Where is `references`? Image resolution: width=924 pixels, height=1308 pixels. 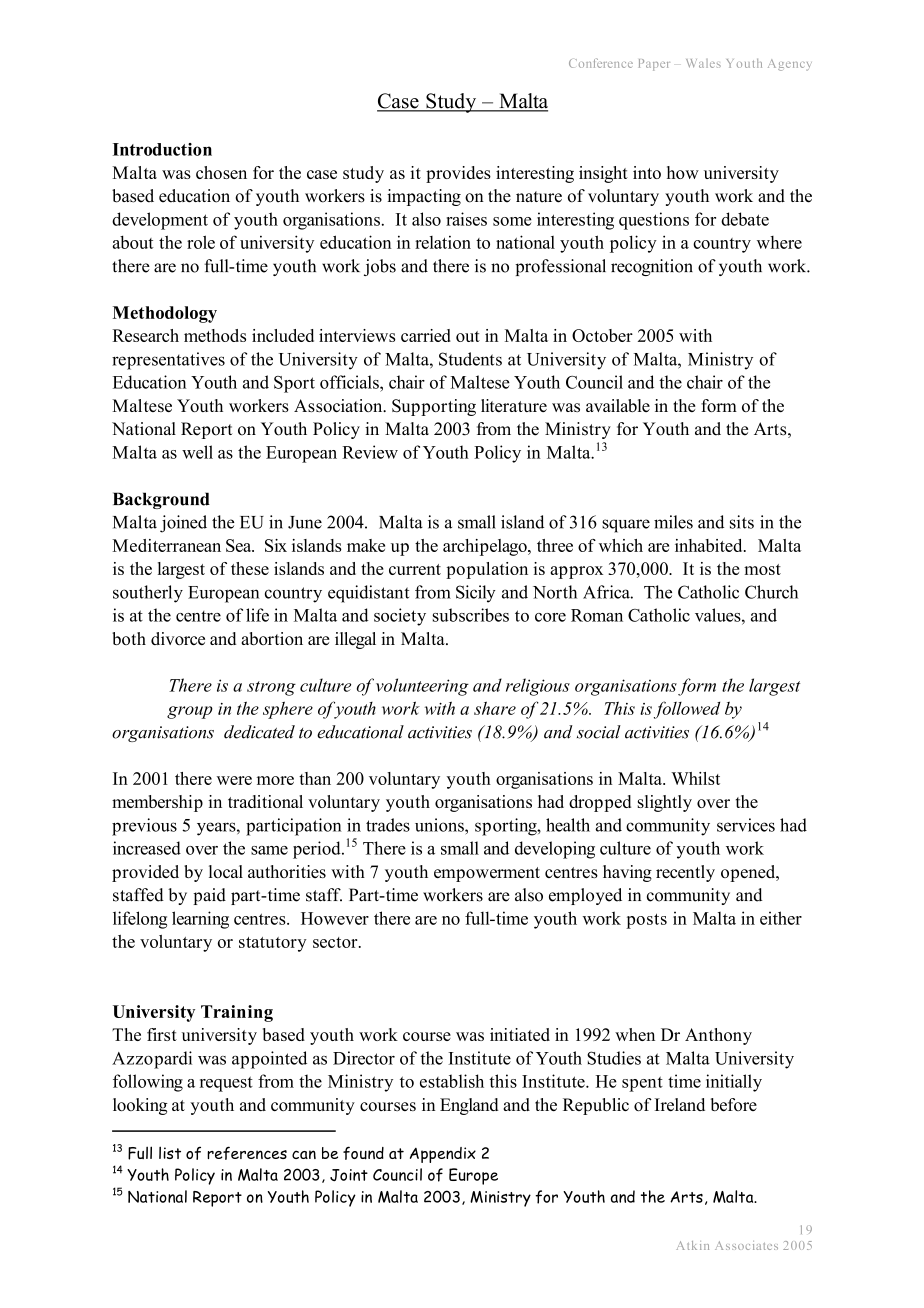 references is located at coordinates (247, 1153).
